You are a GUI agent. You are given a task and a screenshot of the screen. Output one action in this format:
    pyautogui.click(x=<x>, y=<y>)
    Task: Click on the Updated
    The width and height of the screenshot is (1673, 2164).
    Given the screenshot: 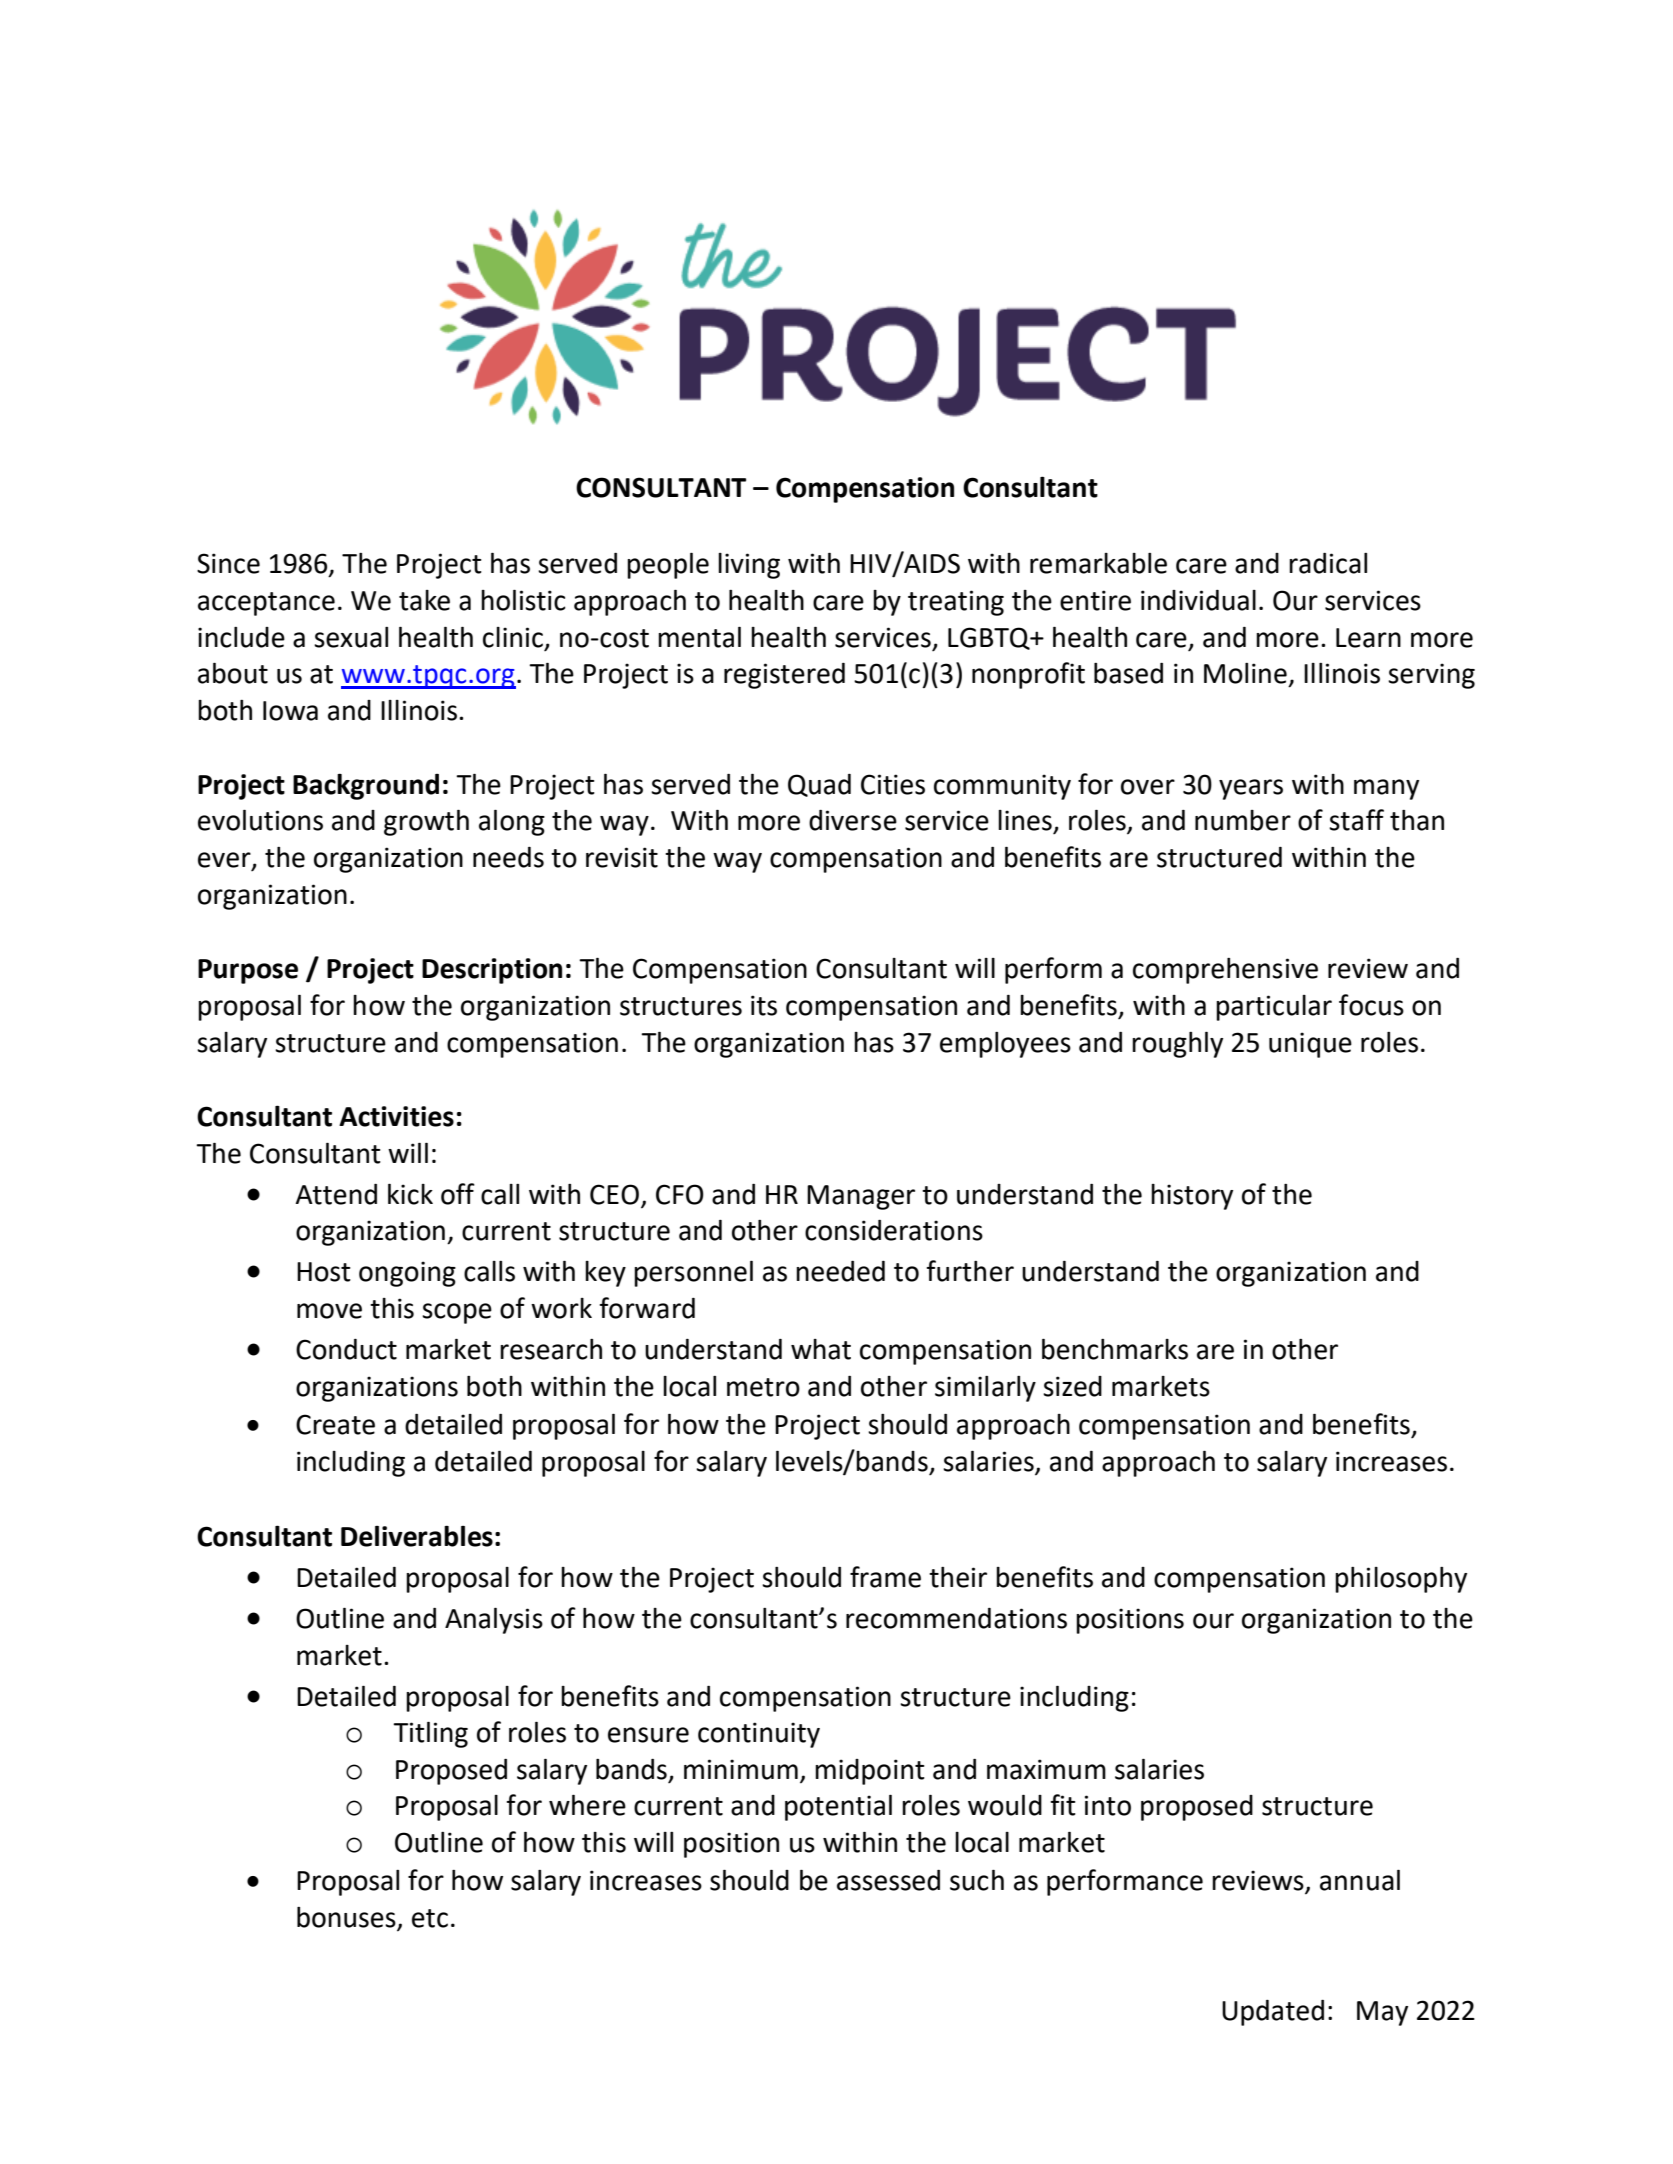 What is the action you would take?
    pyautogui.click(x=1273, y=2013)
